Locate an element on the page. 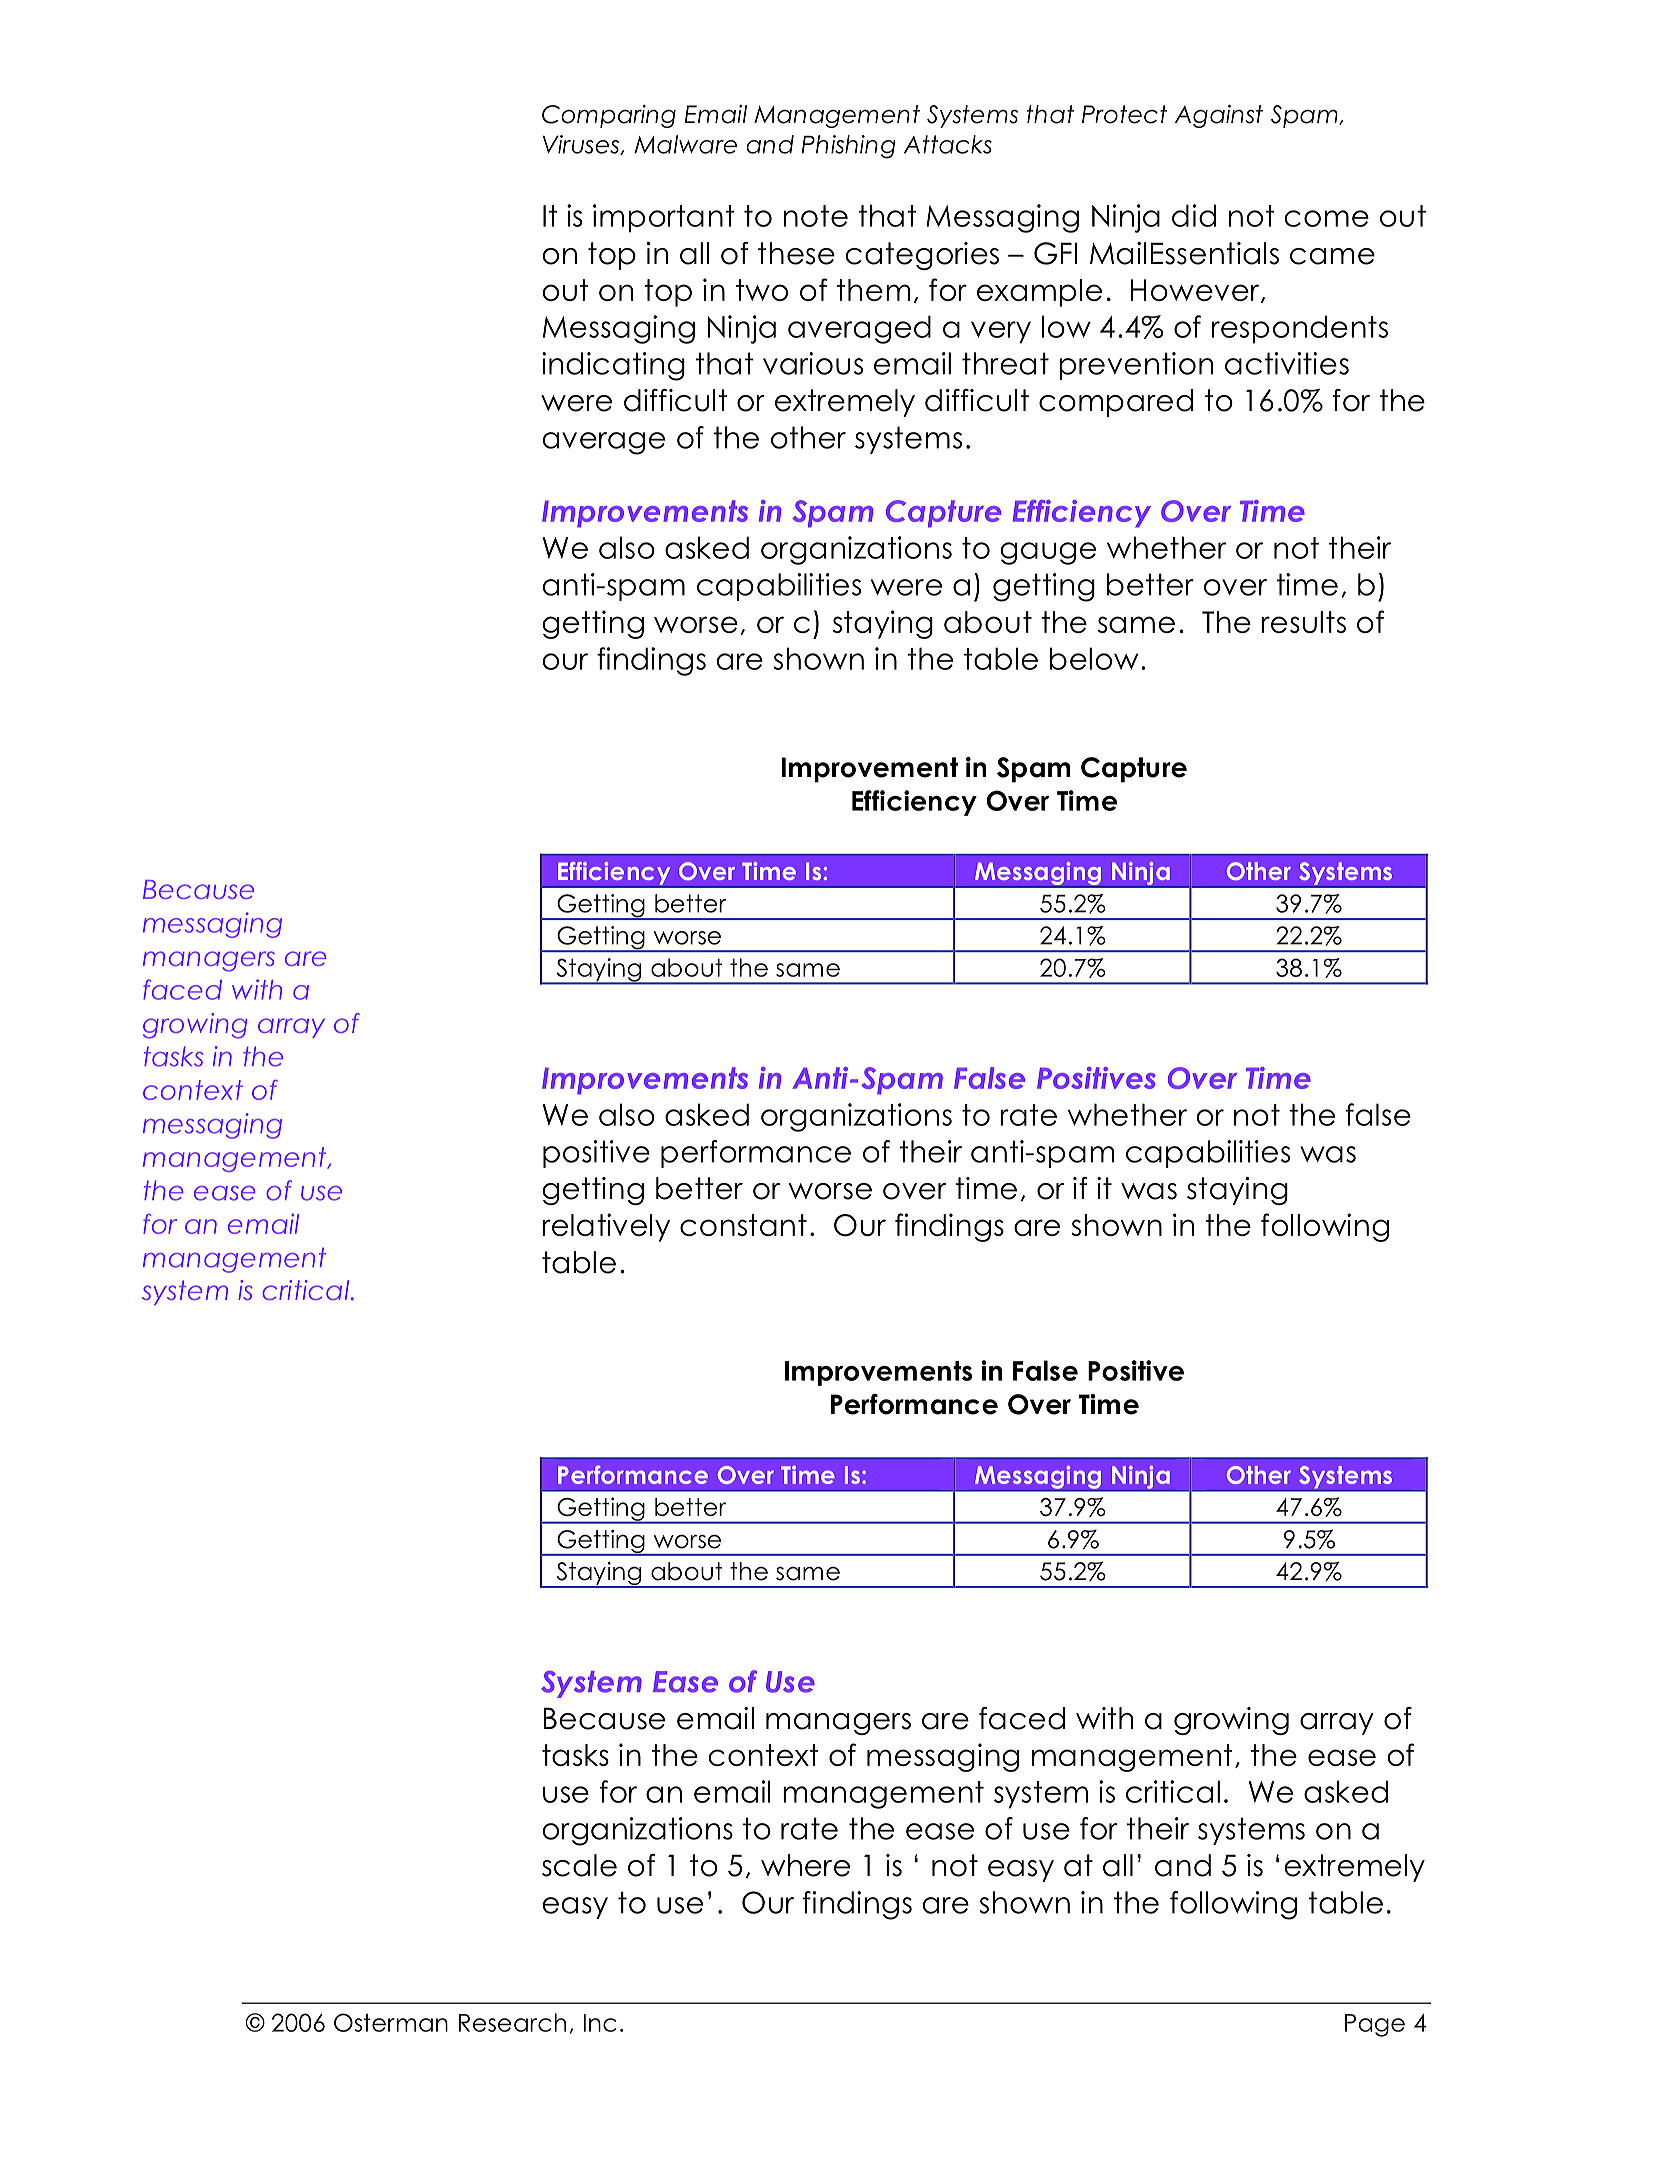 Image resolution: width=1673 pixels, height=2165 pixels. constant is located at coordinates (743, 1225).
